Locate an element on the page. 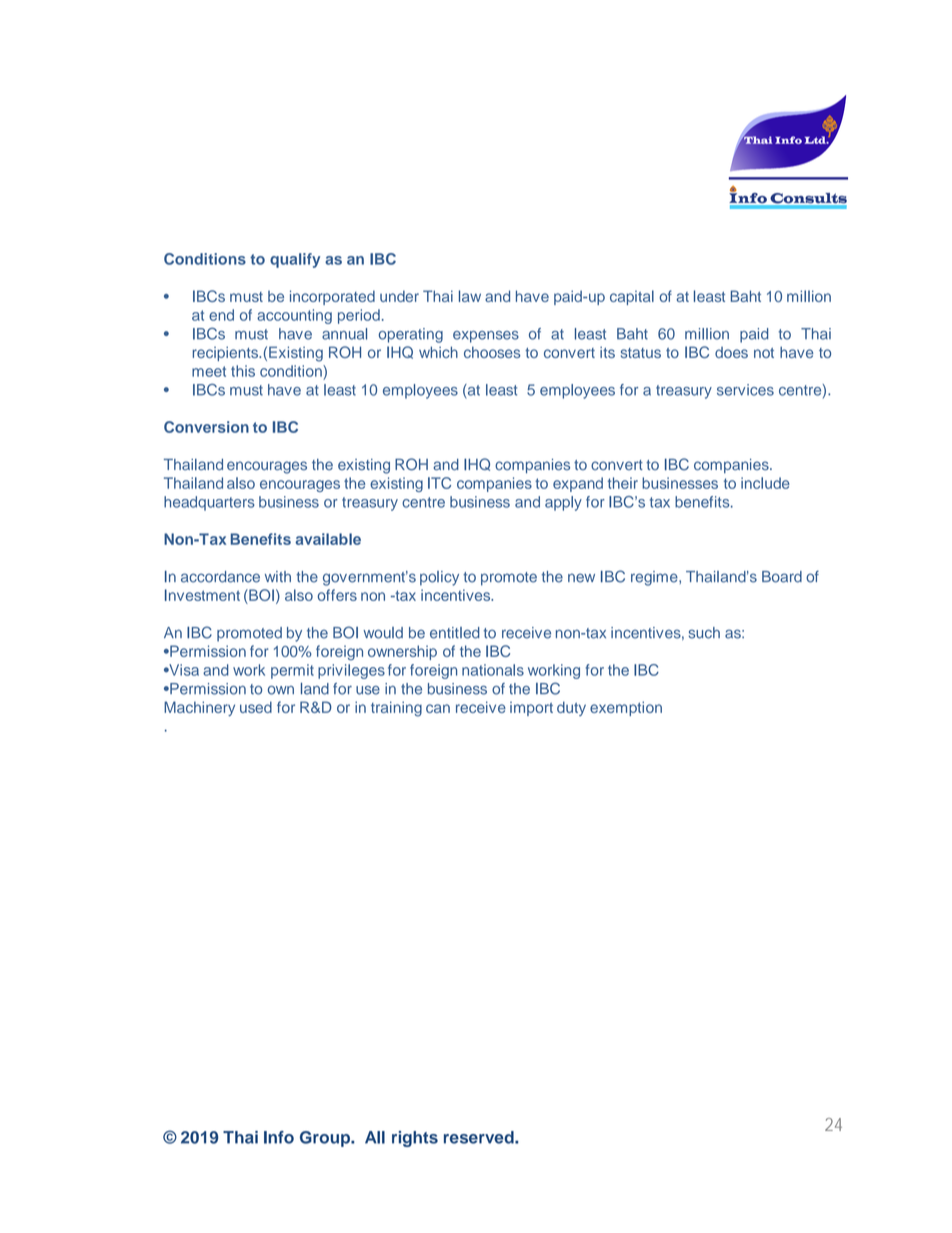  law is located at coordinates (470, 296).
